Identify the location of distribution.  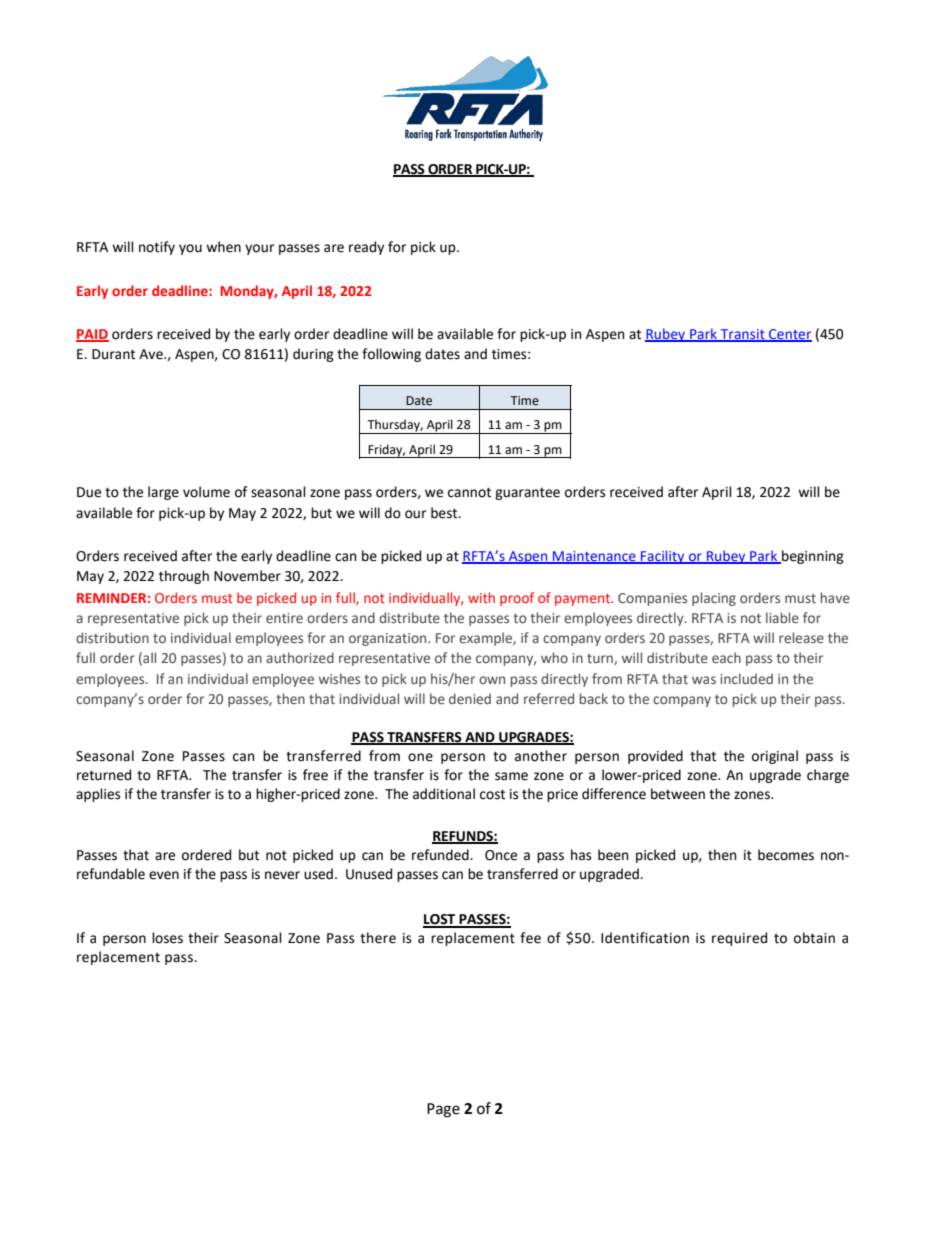
(112, 637).
